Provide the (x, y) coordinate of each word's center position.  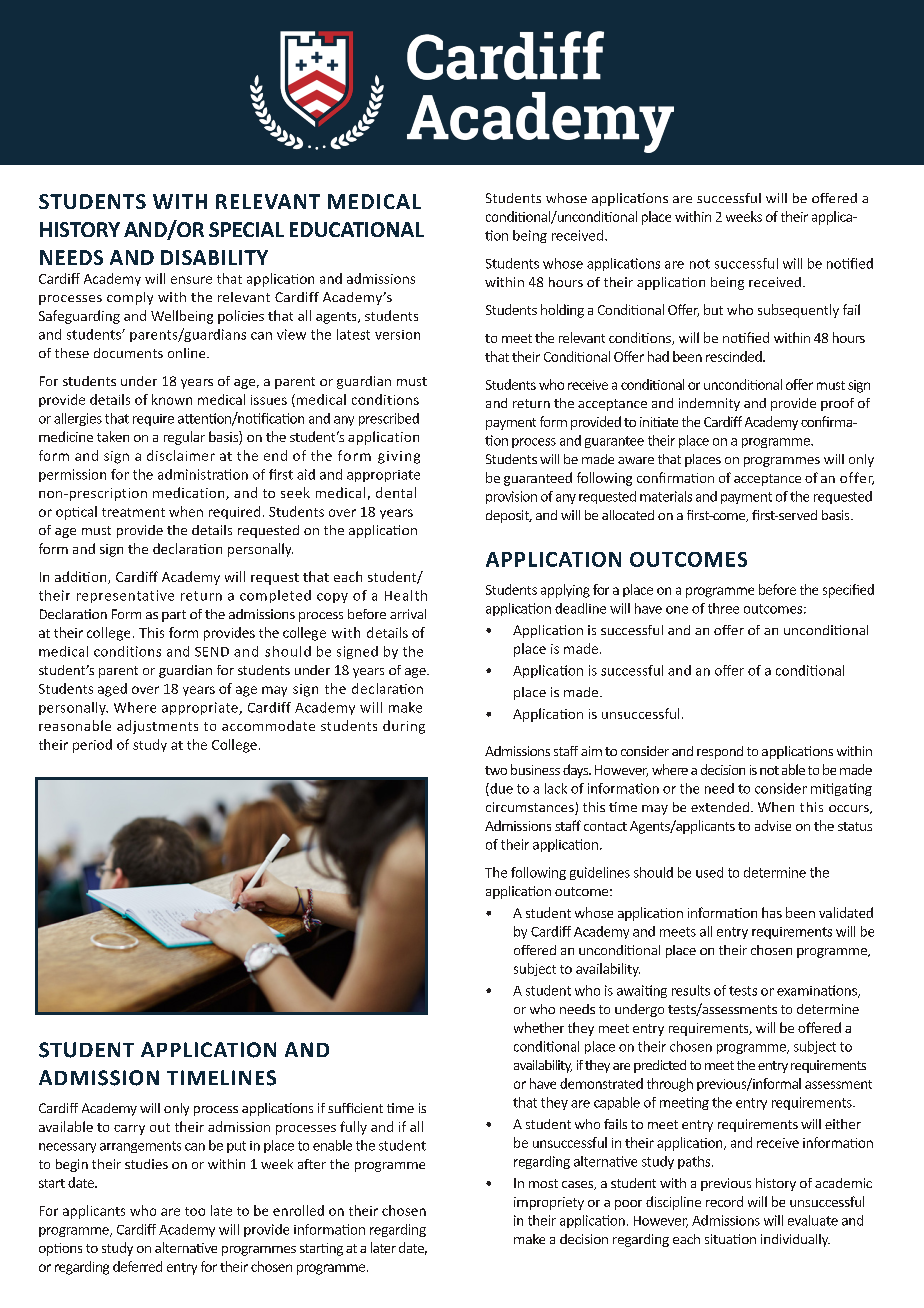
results (691, 990)
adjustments (157, 727)
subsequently (798, 311)
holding (562, 311)
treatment (133, 512)
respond (720, 752)
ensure (191, 280)
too (195, 1211)
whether (539, 1027)
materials (666, 496)
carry (129, 1130)
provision (511, 497)
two (496, 770)
